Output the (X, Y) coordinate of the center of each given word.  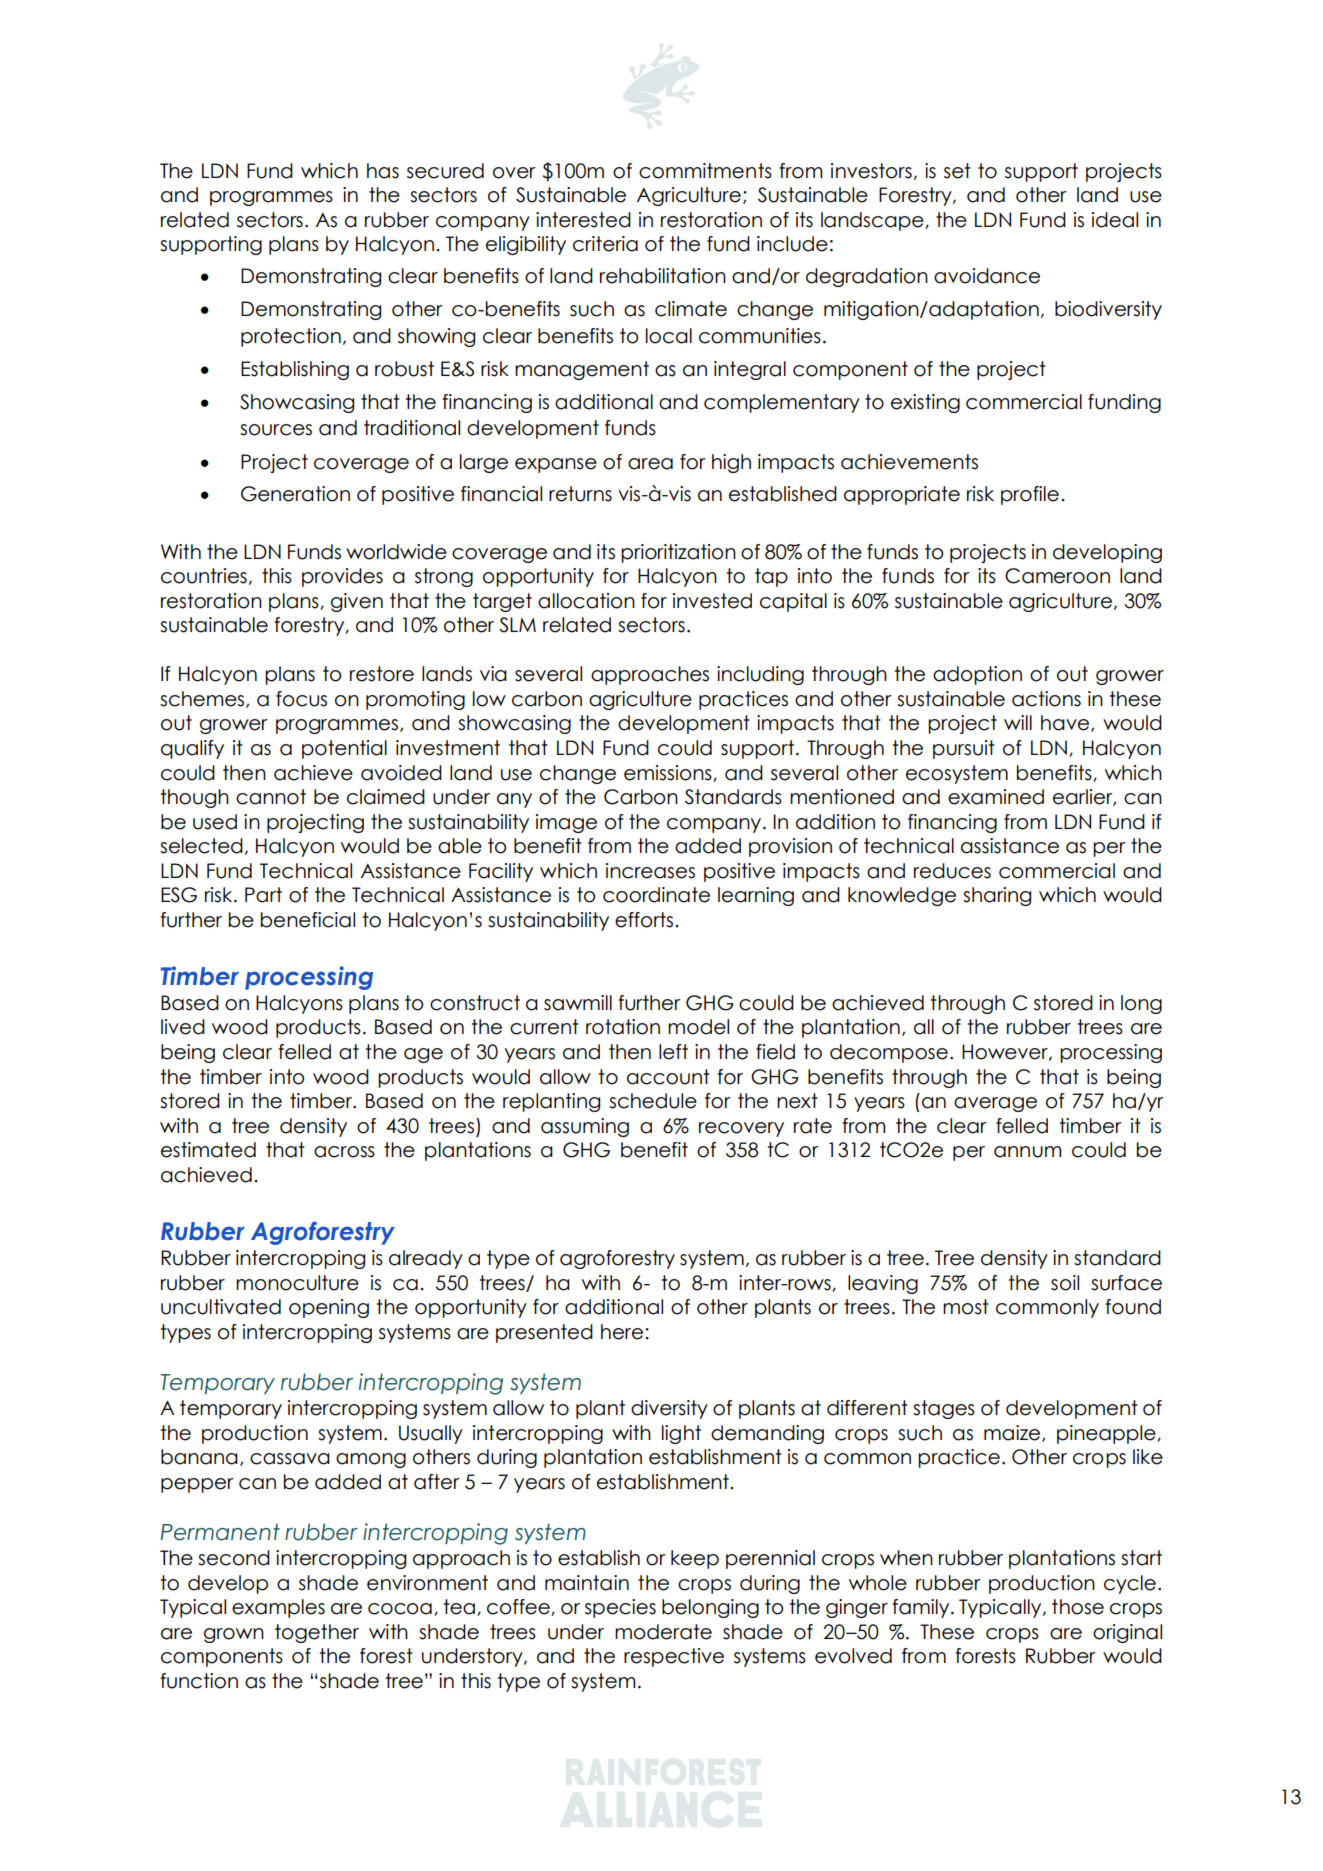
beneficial (308, 920)
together (317, 1633)
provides (342, 577)
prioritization (678, 553)
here (623, 1332)
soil (1065, 1283)
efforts (644, 920)
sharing (997, 896)
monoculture (297, 1283)
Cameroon (1057, 576)
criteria (605, 244)
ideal (1115, 220)
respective (674, 1657)
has (383, 171)
